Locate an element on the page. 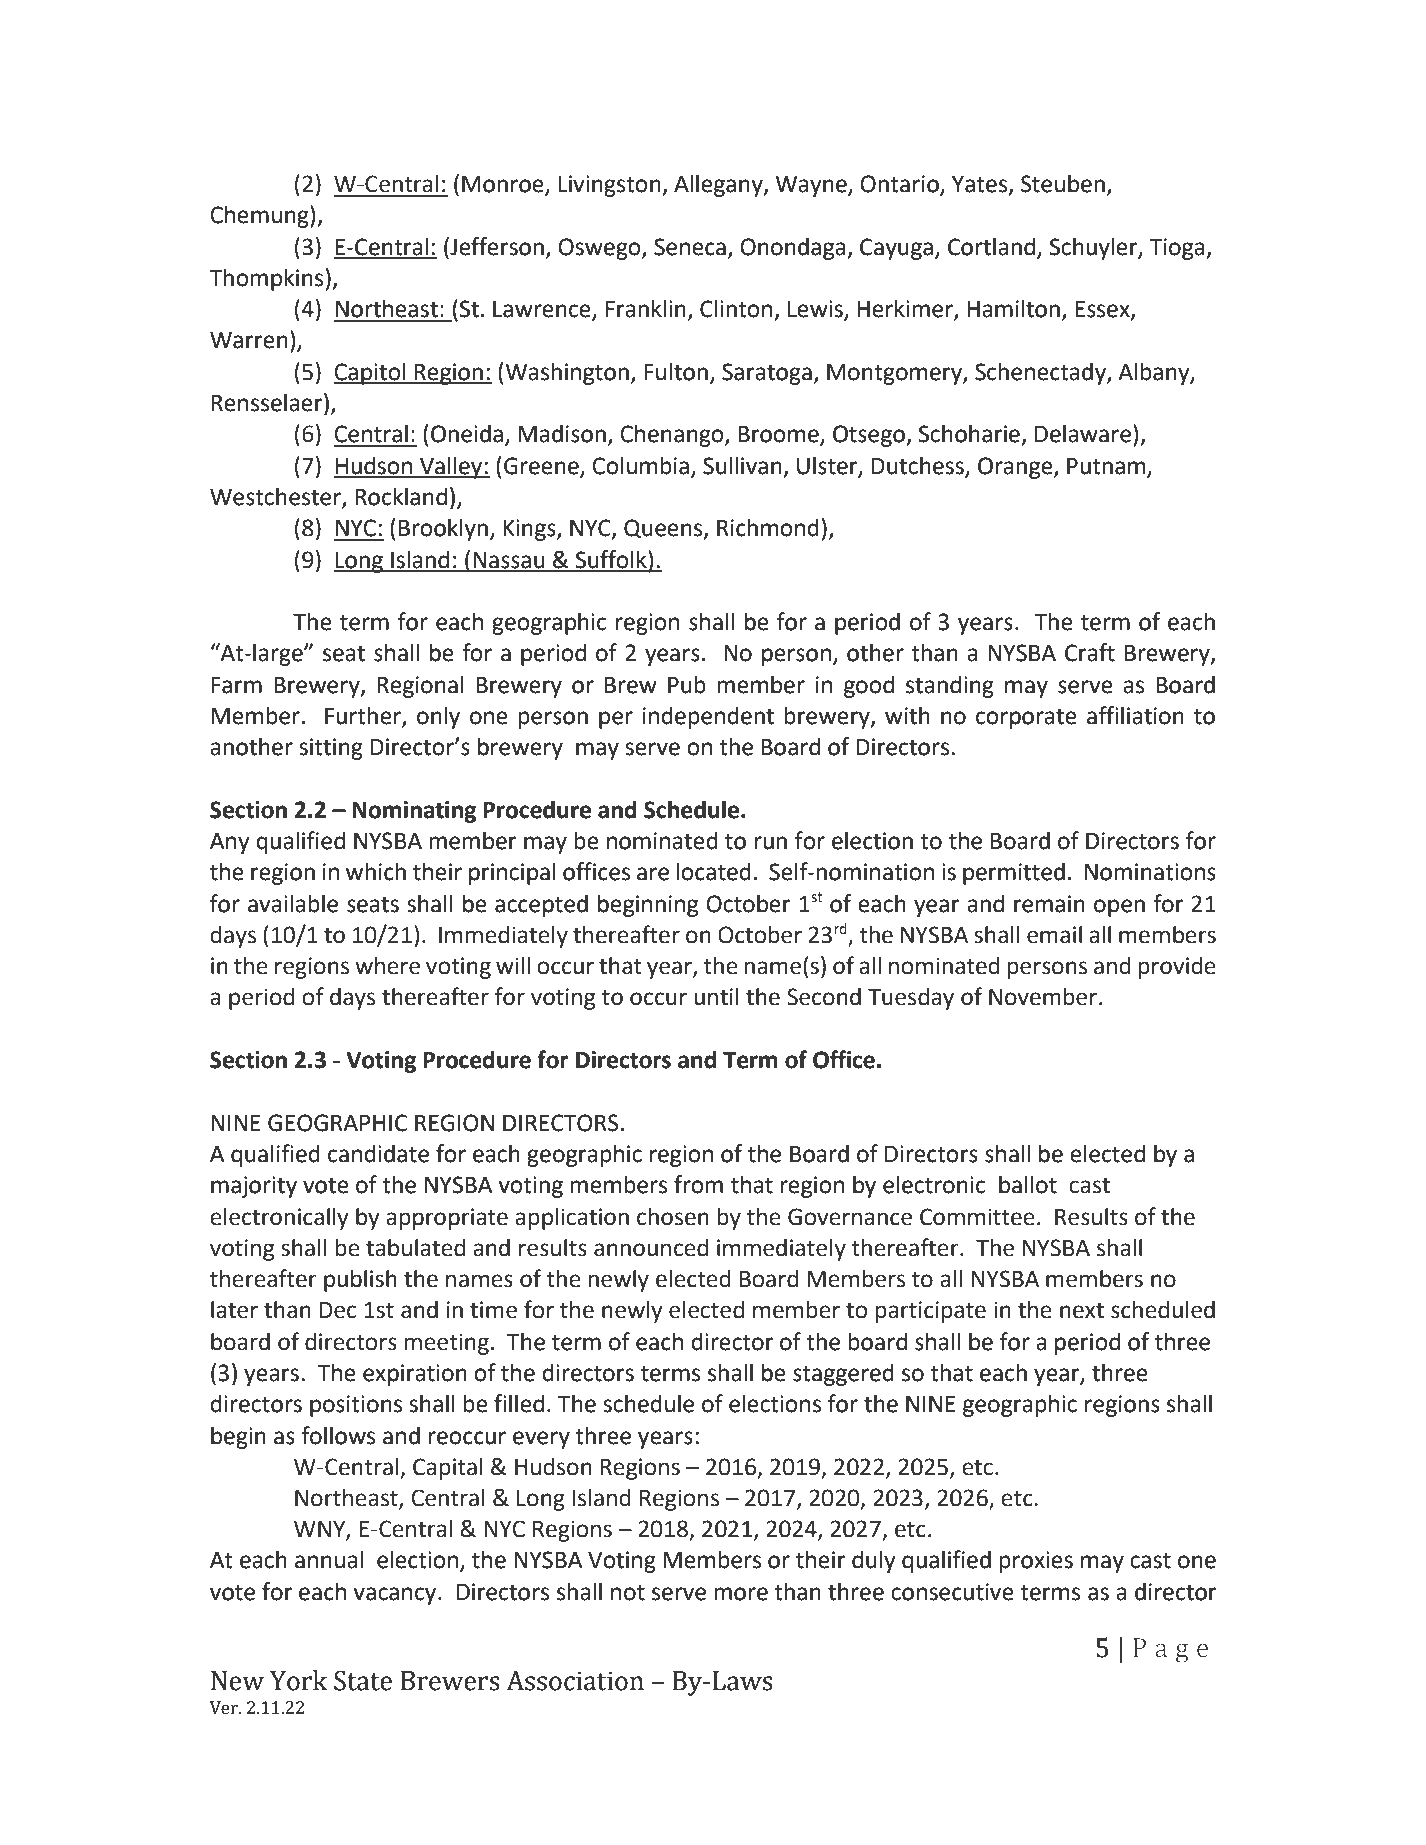 This document has height=1845, width=1426. Seneca is located at coordinates (690, 247).
